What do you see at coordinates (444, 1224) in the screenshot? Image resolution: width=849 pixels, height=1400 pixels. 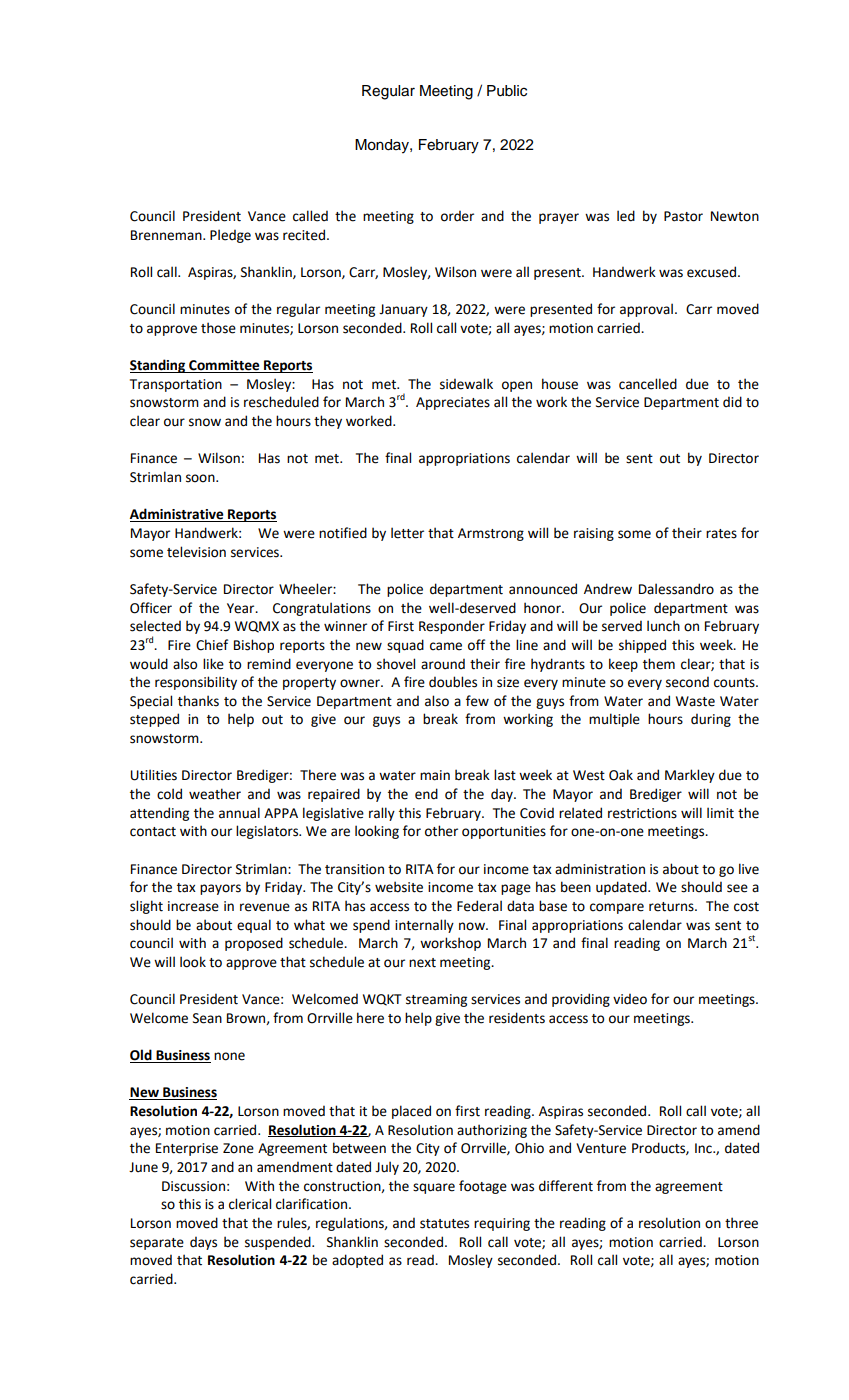 I see `statutes` at bounding box center [444, 1224].
